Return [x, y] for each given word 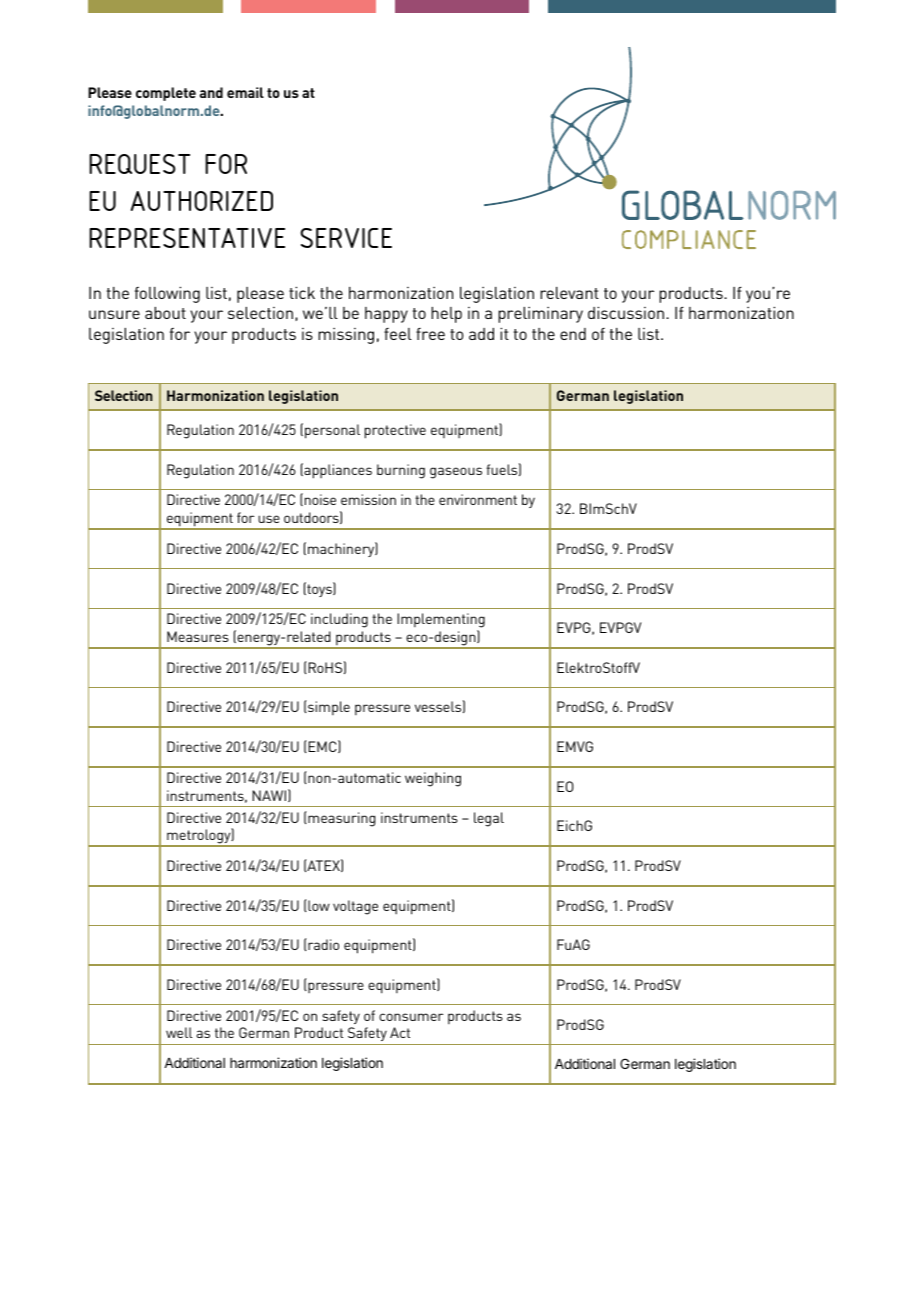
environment [478, 499]
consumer [411, 1017]
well [179, 1032]
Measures [198, 636]
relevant [569, 293]
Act [400, 1032]
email [245, 92]
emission [368, 499]
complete [166, 94]
